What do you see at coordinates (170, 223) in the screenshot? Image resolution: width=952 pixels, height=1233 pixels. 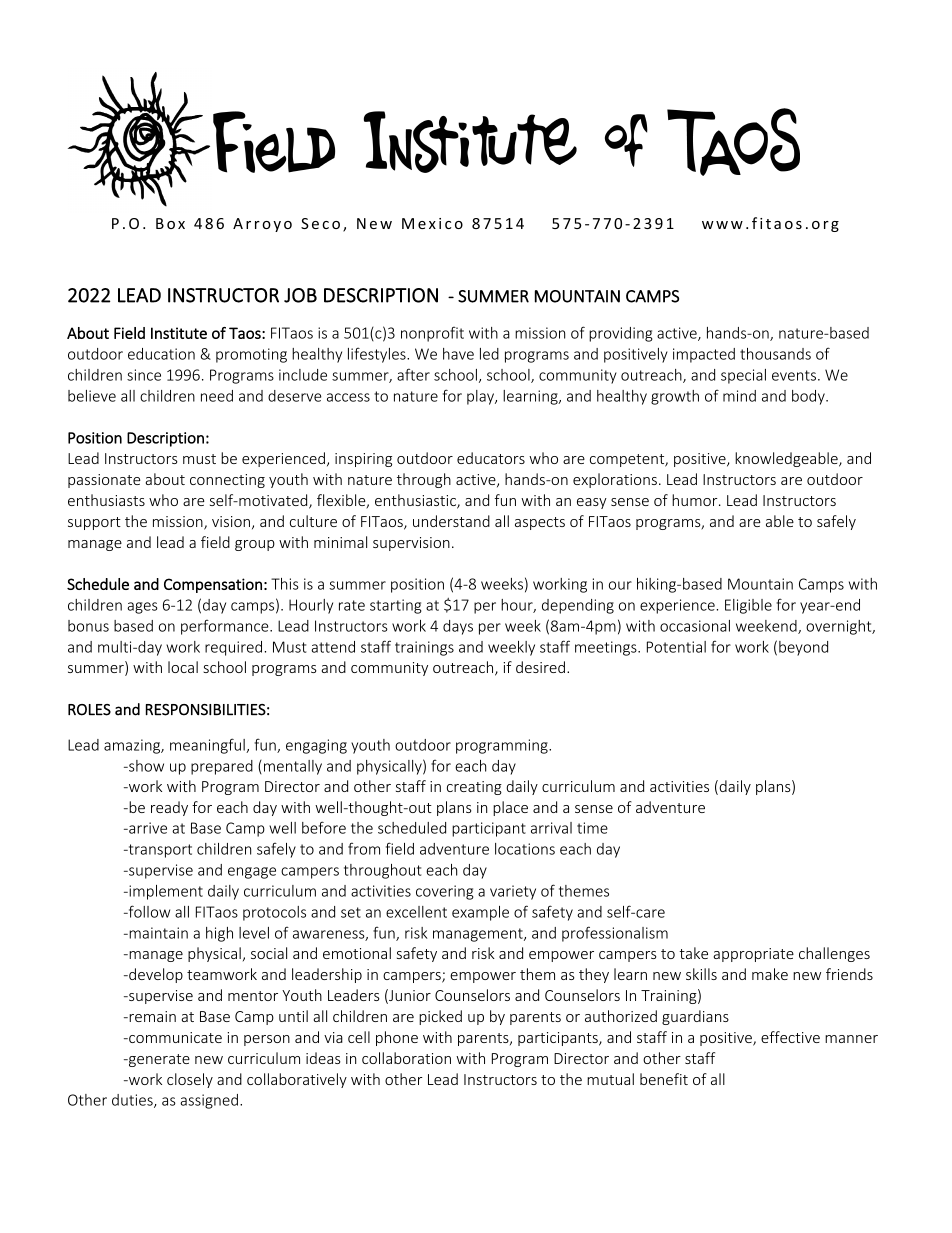 I see `Box` at bounding box center [170, 223].
